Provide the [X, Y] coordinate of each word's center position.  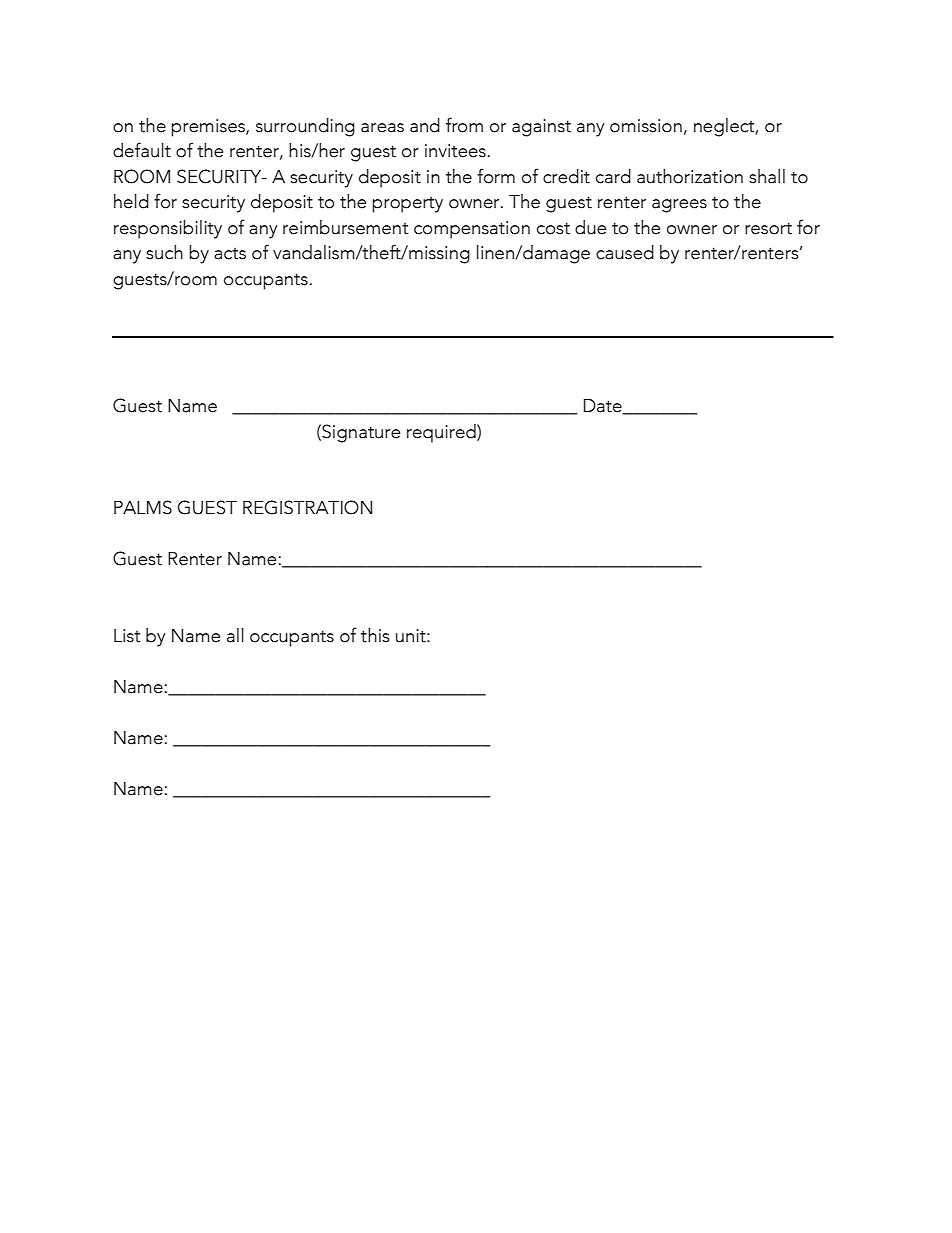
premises [209, 128]
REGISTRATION [307, 507]
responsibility [168, 229]
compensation [472, 230]
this [375, 635]
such [164, 252]
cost [553, 228]
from [464, 125]
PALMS [143, 507]
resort [768, 228]
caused [625, 252]
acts [230, 254]
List [127, 636]
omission [646, 126]
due [590, 227]
